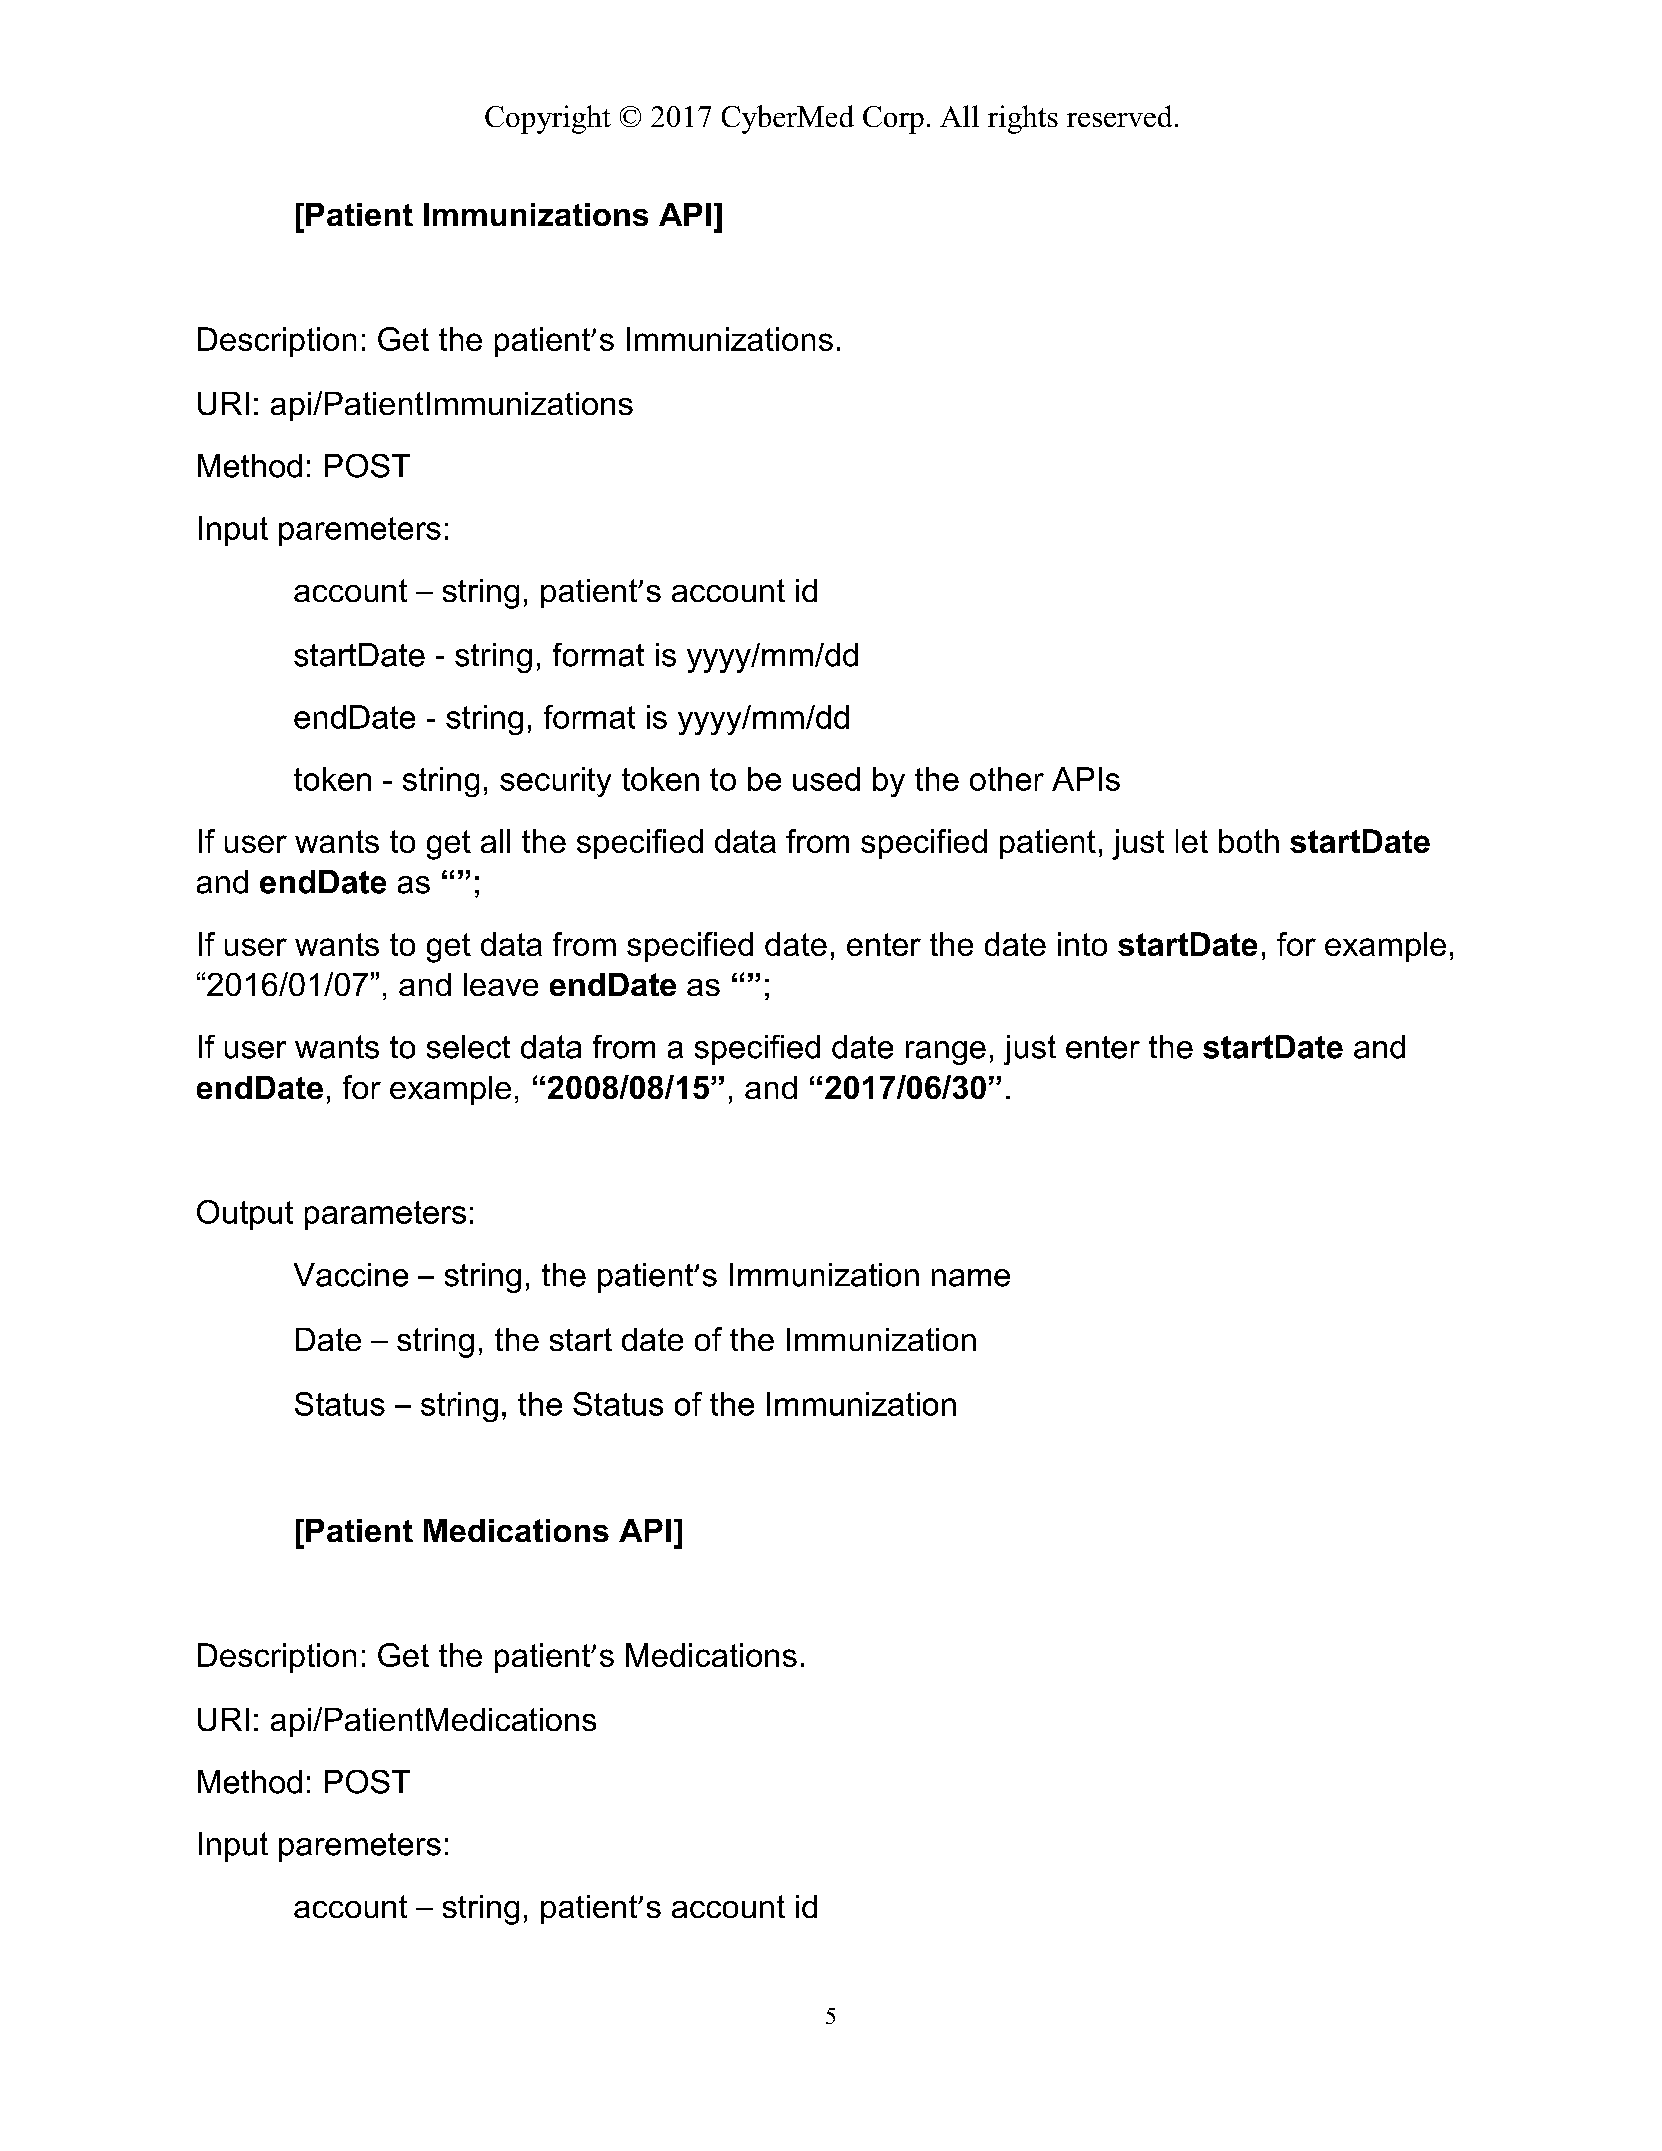  I want to click on Copyright, so click(548, 119).
